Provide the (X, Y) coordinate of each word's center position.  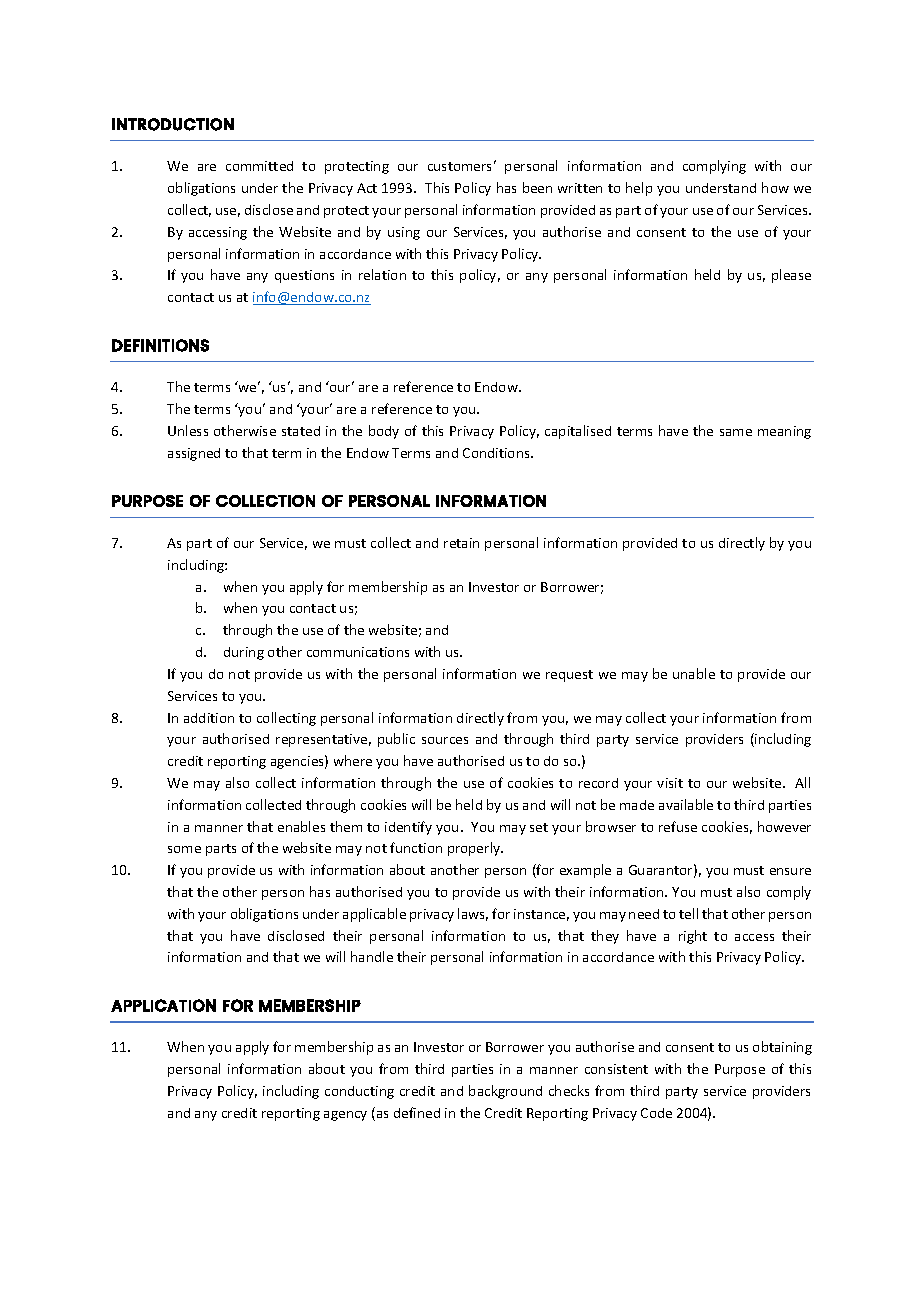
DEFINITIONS (160, 345)
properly (475, 849)
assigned (194, 454)
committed (259, 166)
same (736, 432)
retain (461, 543)
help (639, 189)
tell (688, 913)
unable (694, 673)
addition (209, 718)
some (184, 849)
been (537, 187)
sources (445, 740)
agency (345, 1116)
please (791, 276)
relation (382, 274)
